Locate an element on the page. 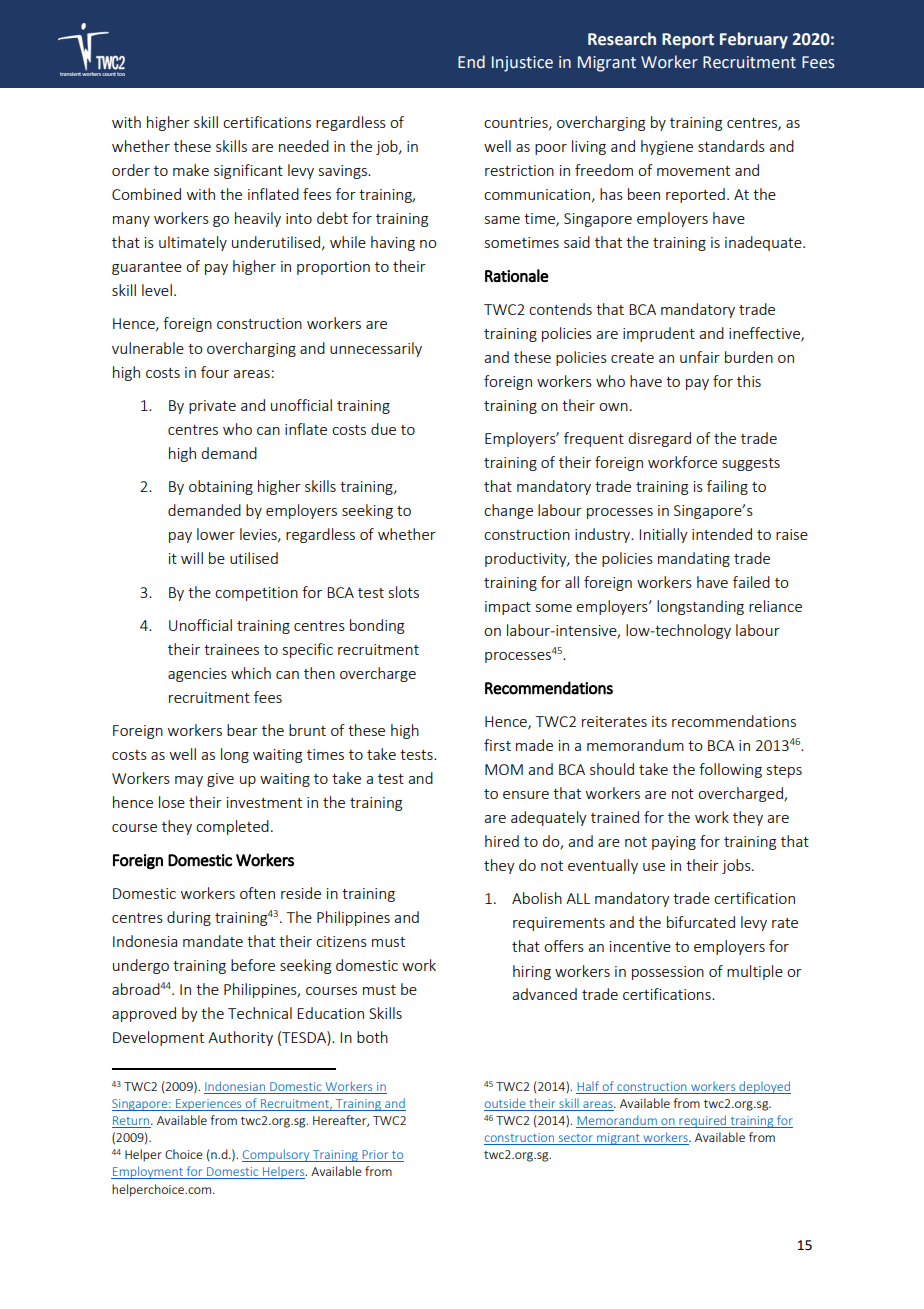  make is located at coordinates (191, 170).
